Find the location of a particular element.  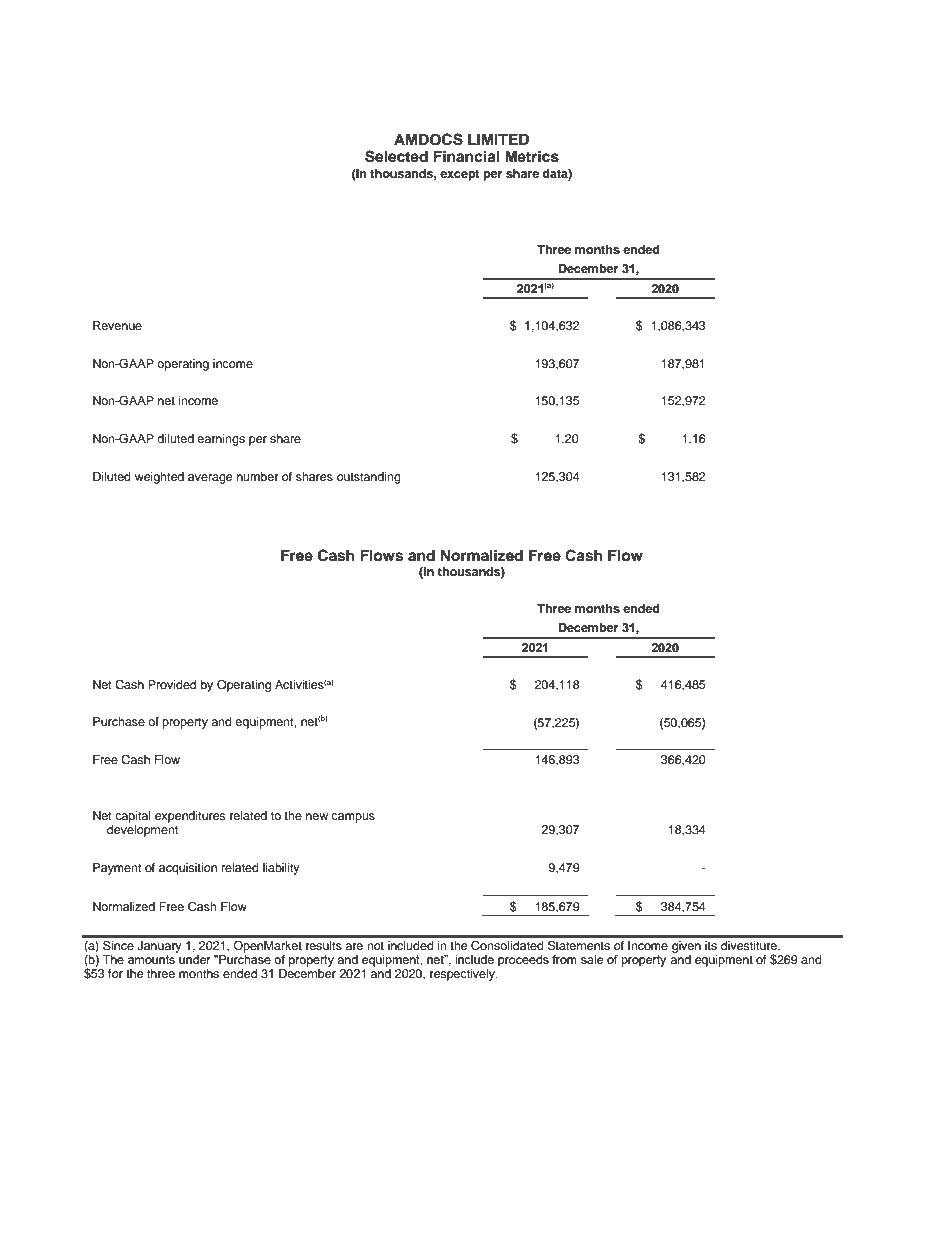

under is located at coordinates (194, 958).
